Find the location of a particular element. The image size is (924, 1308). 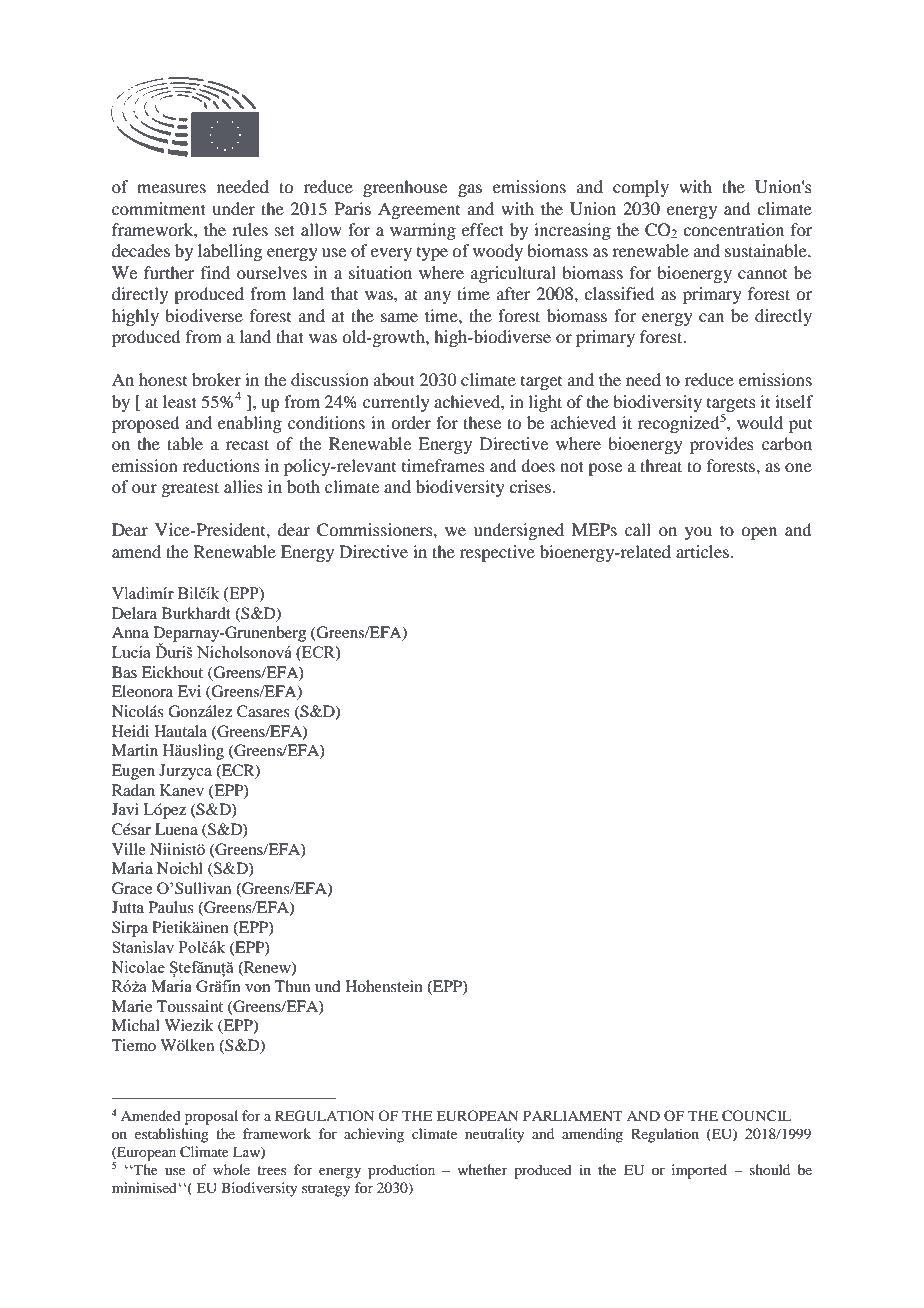

would is located at coordinates (760, 422).
